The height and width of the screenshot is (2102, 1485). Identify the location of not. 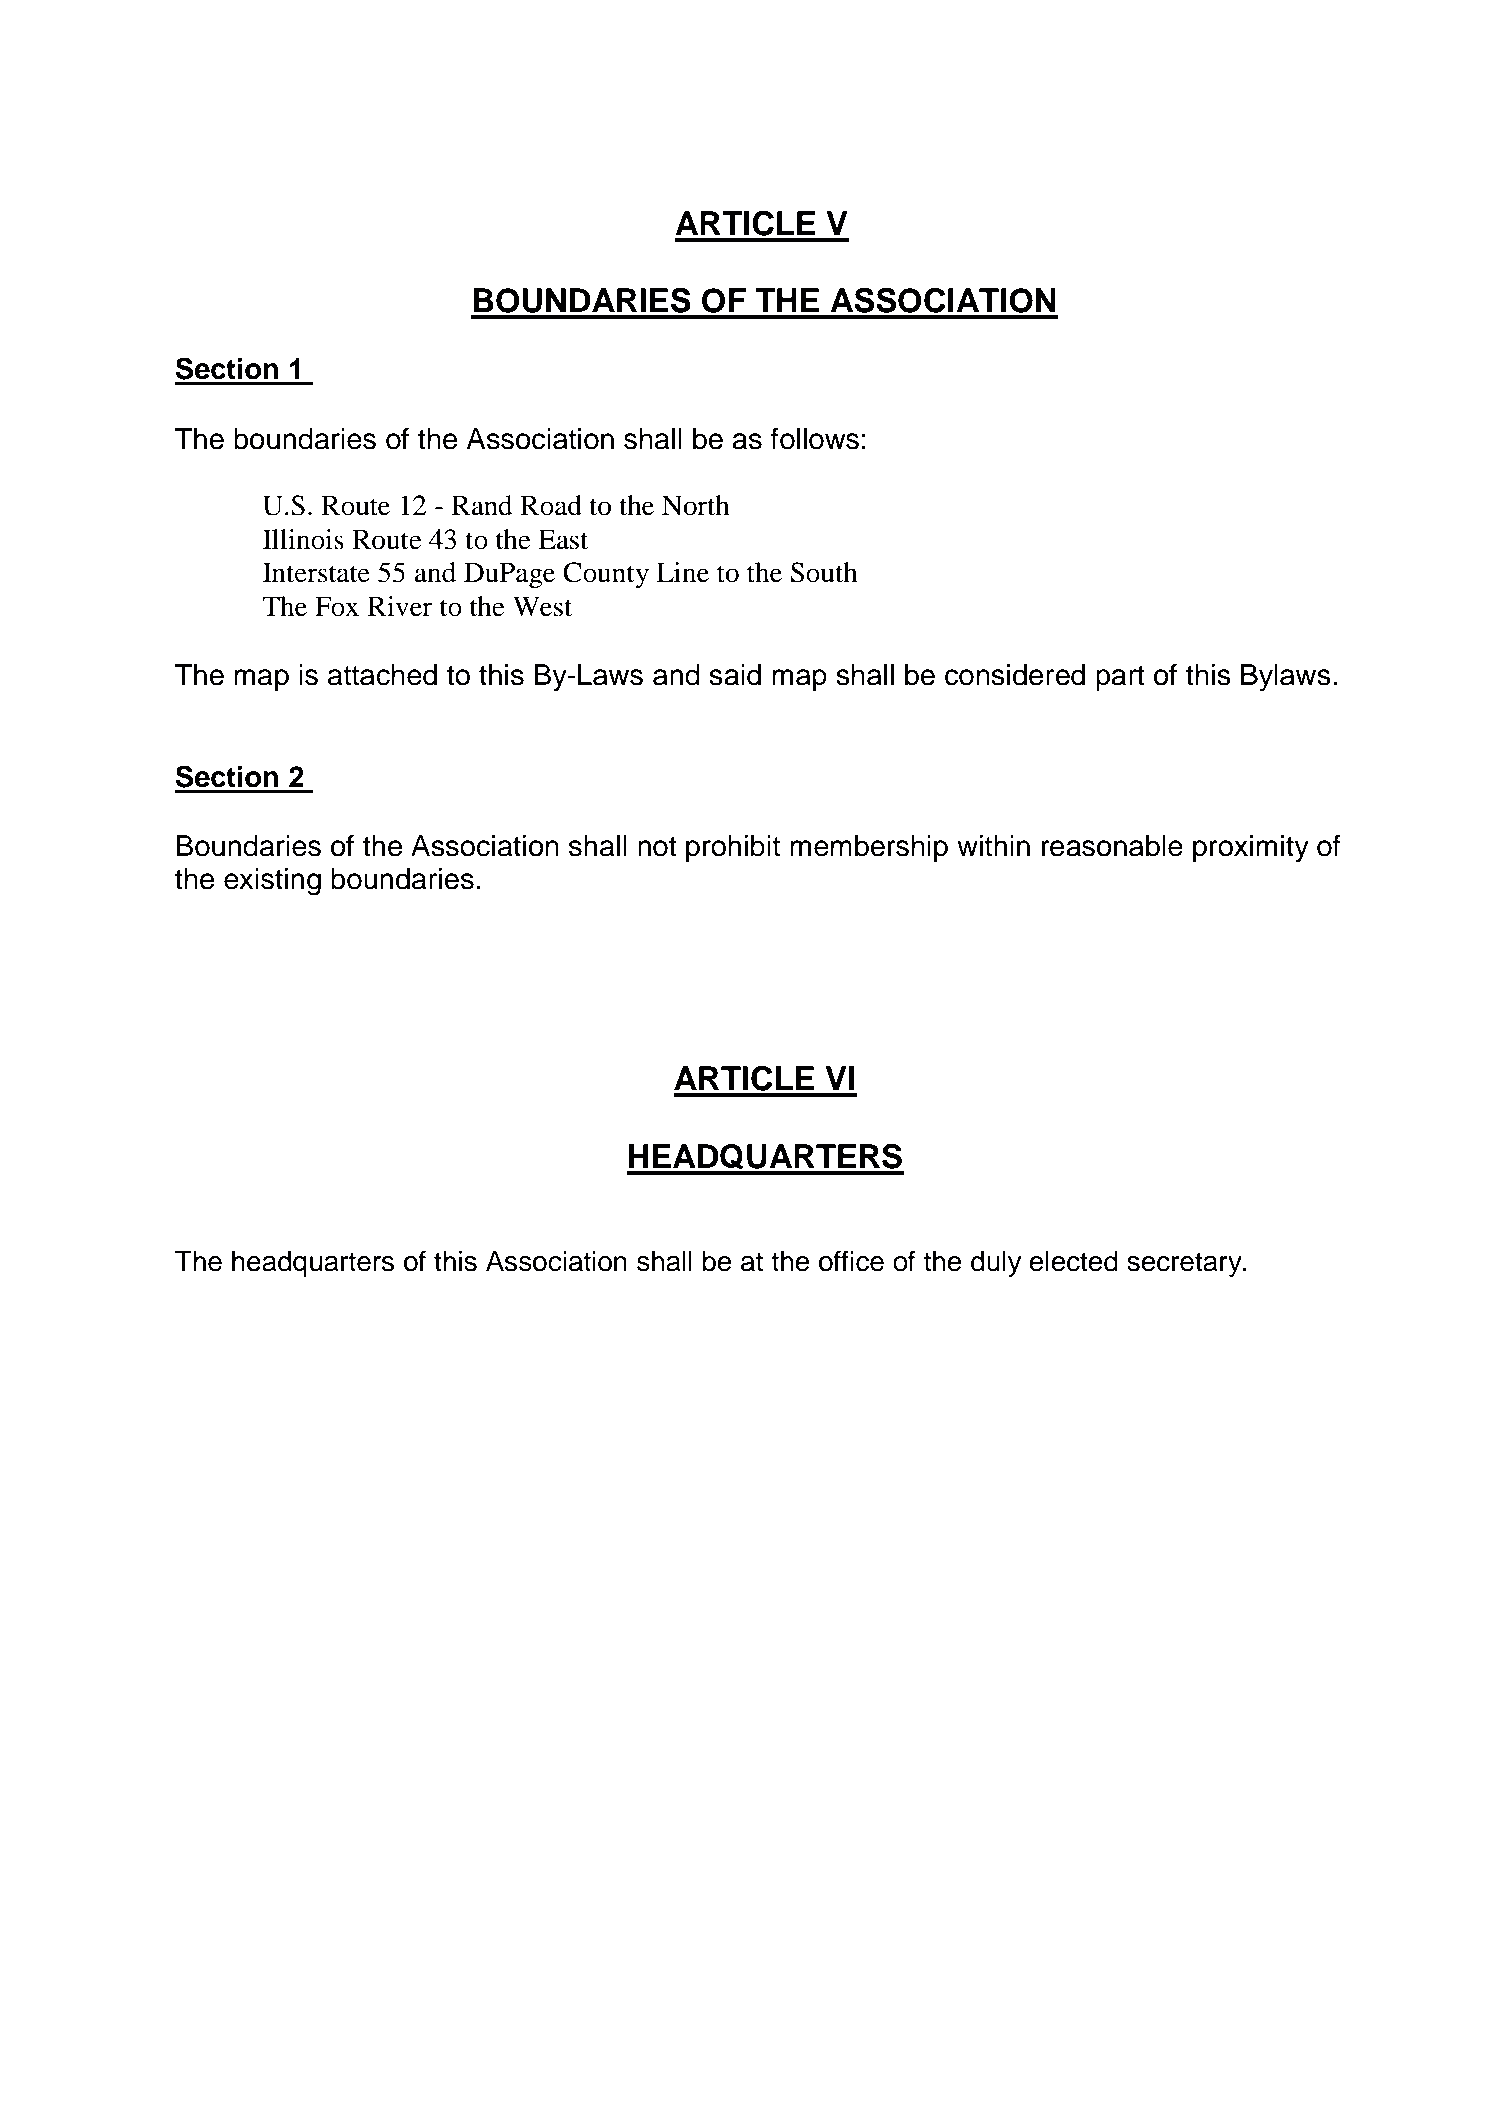
(657, 847).
